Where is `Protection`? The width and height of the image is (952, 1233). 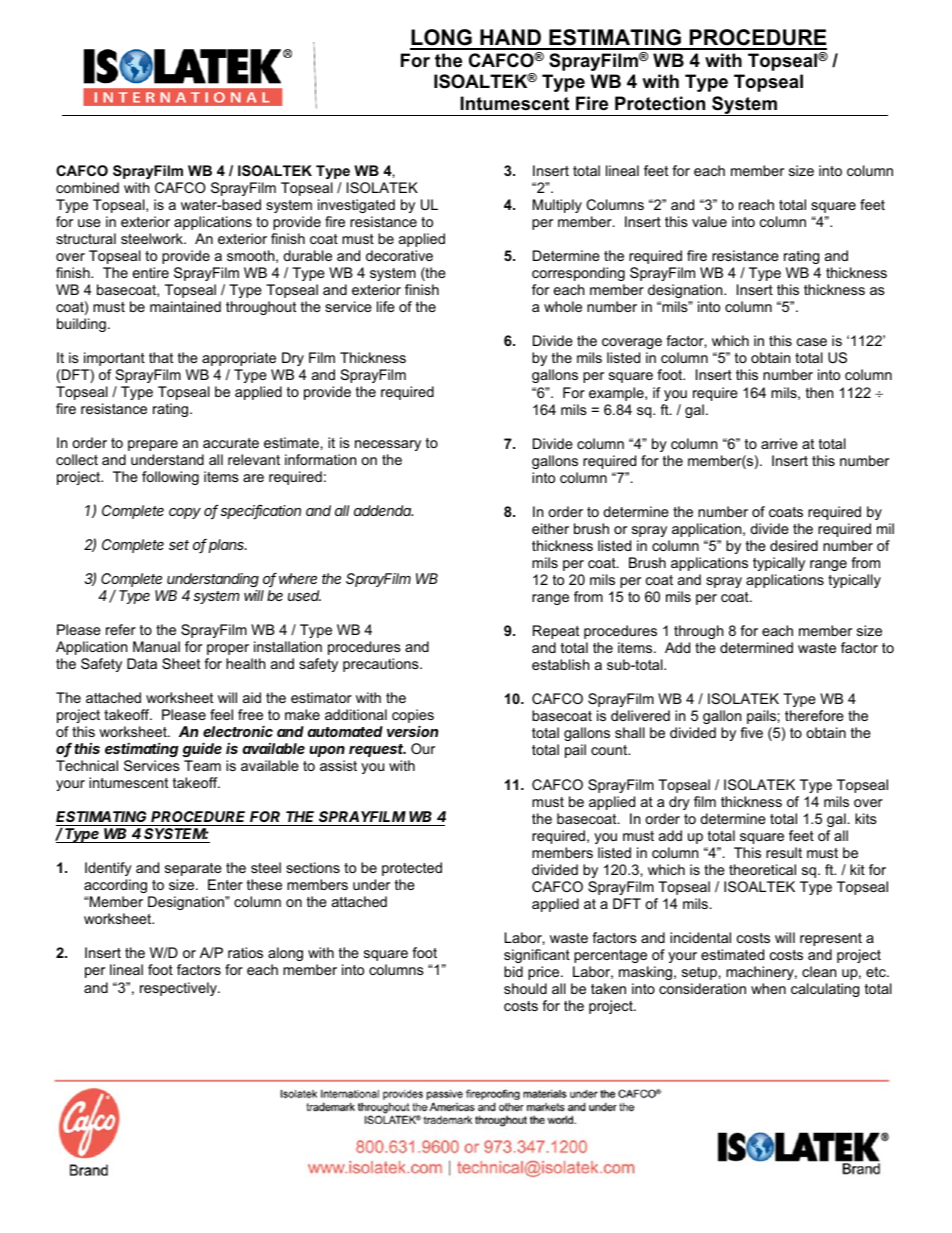
Protection is located at coordinates (660, 103).
